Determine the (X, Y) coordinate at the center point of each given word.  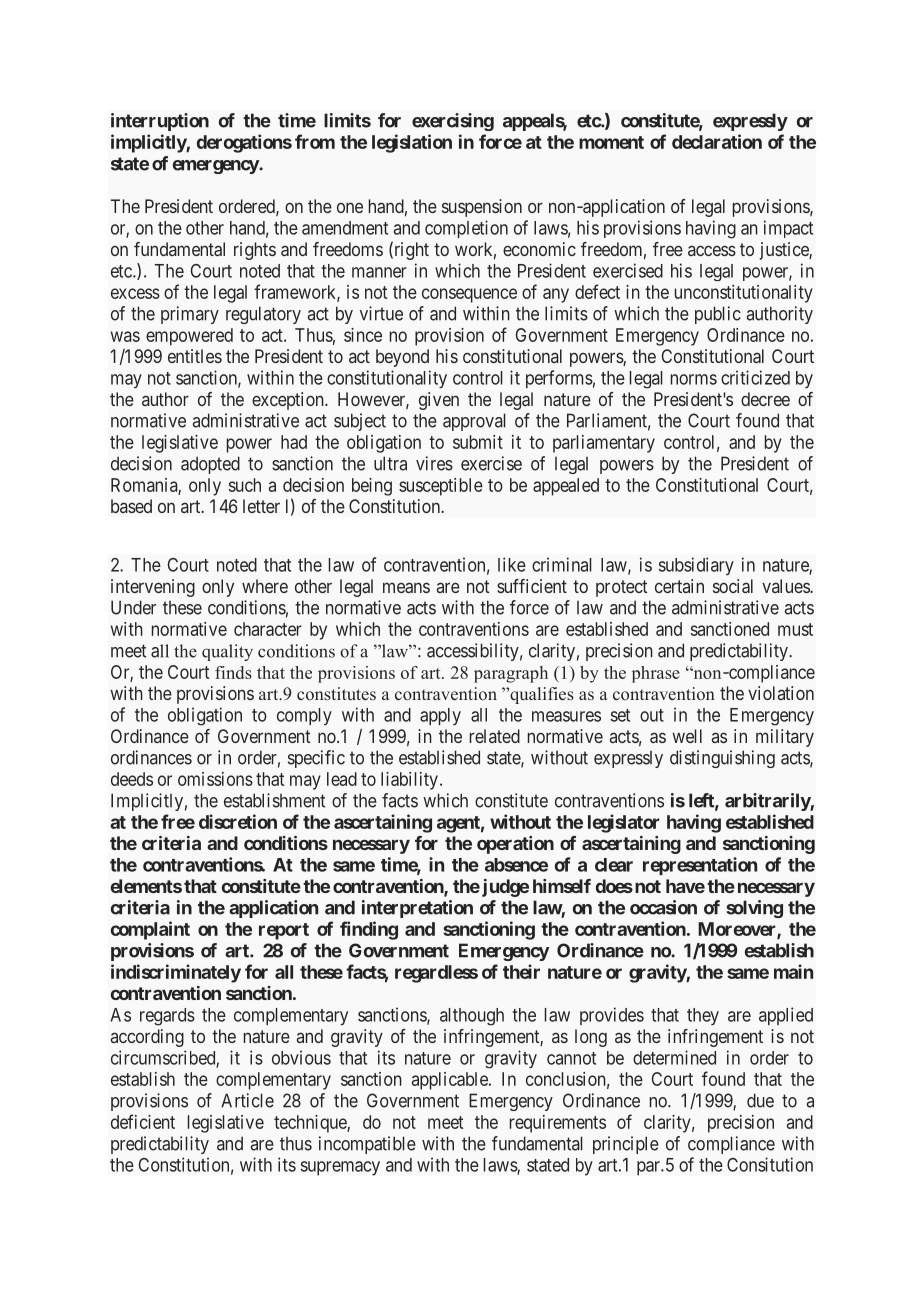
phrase (656, 674)
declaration (717, 141)
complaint (150, 930)
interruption (160, 122)
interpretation (417, 909)
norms (694, 379)
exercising (453, 122)
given (439, 401)
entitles (195, 356)
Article (247, 1100)
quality (227, 652)
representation (700, 866)
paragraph (511, 674)
